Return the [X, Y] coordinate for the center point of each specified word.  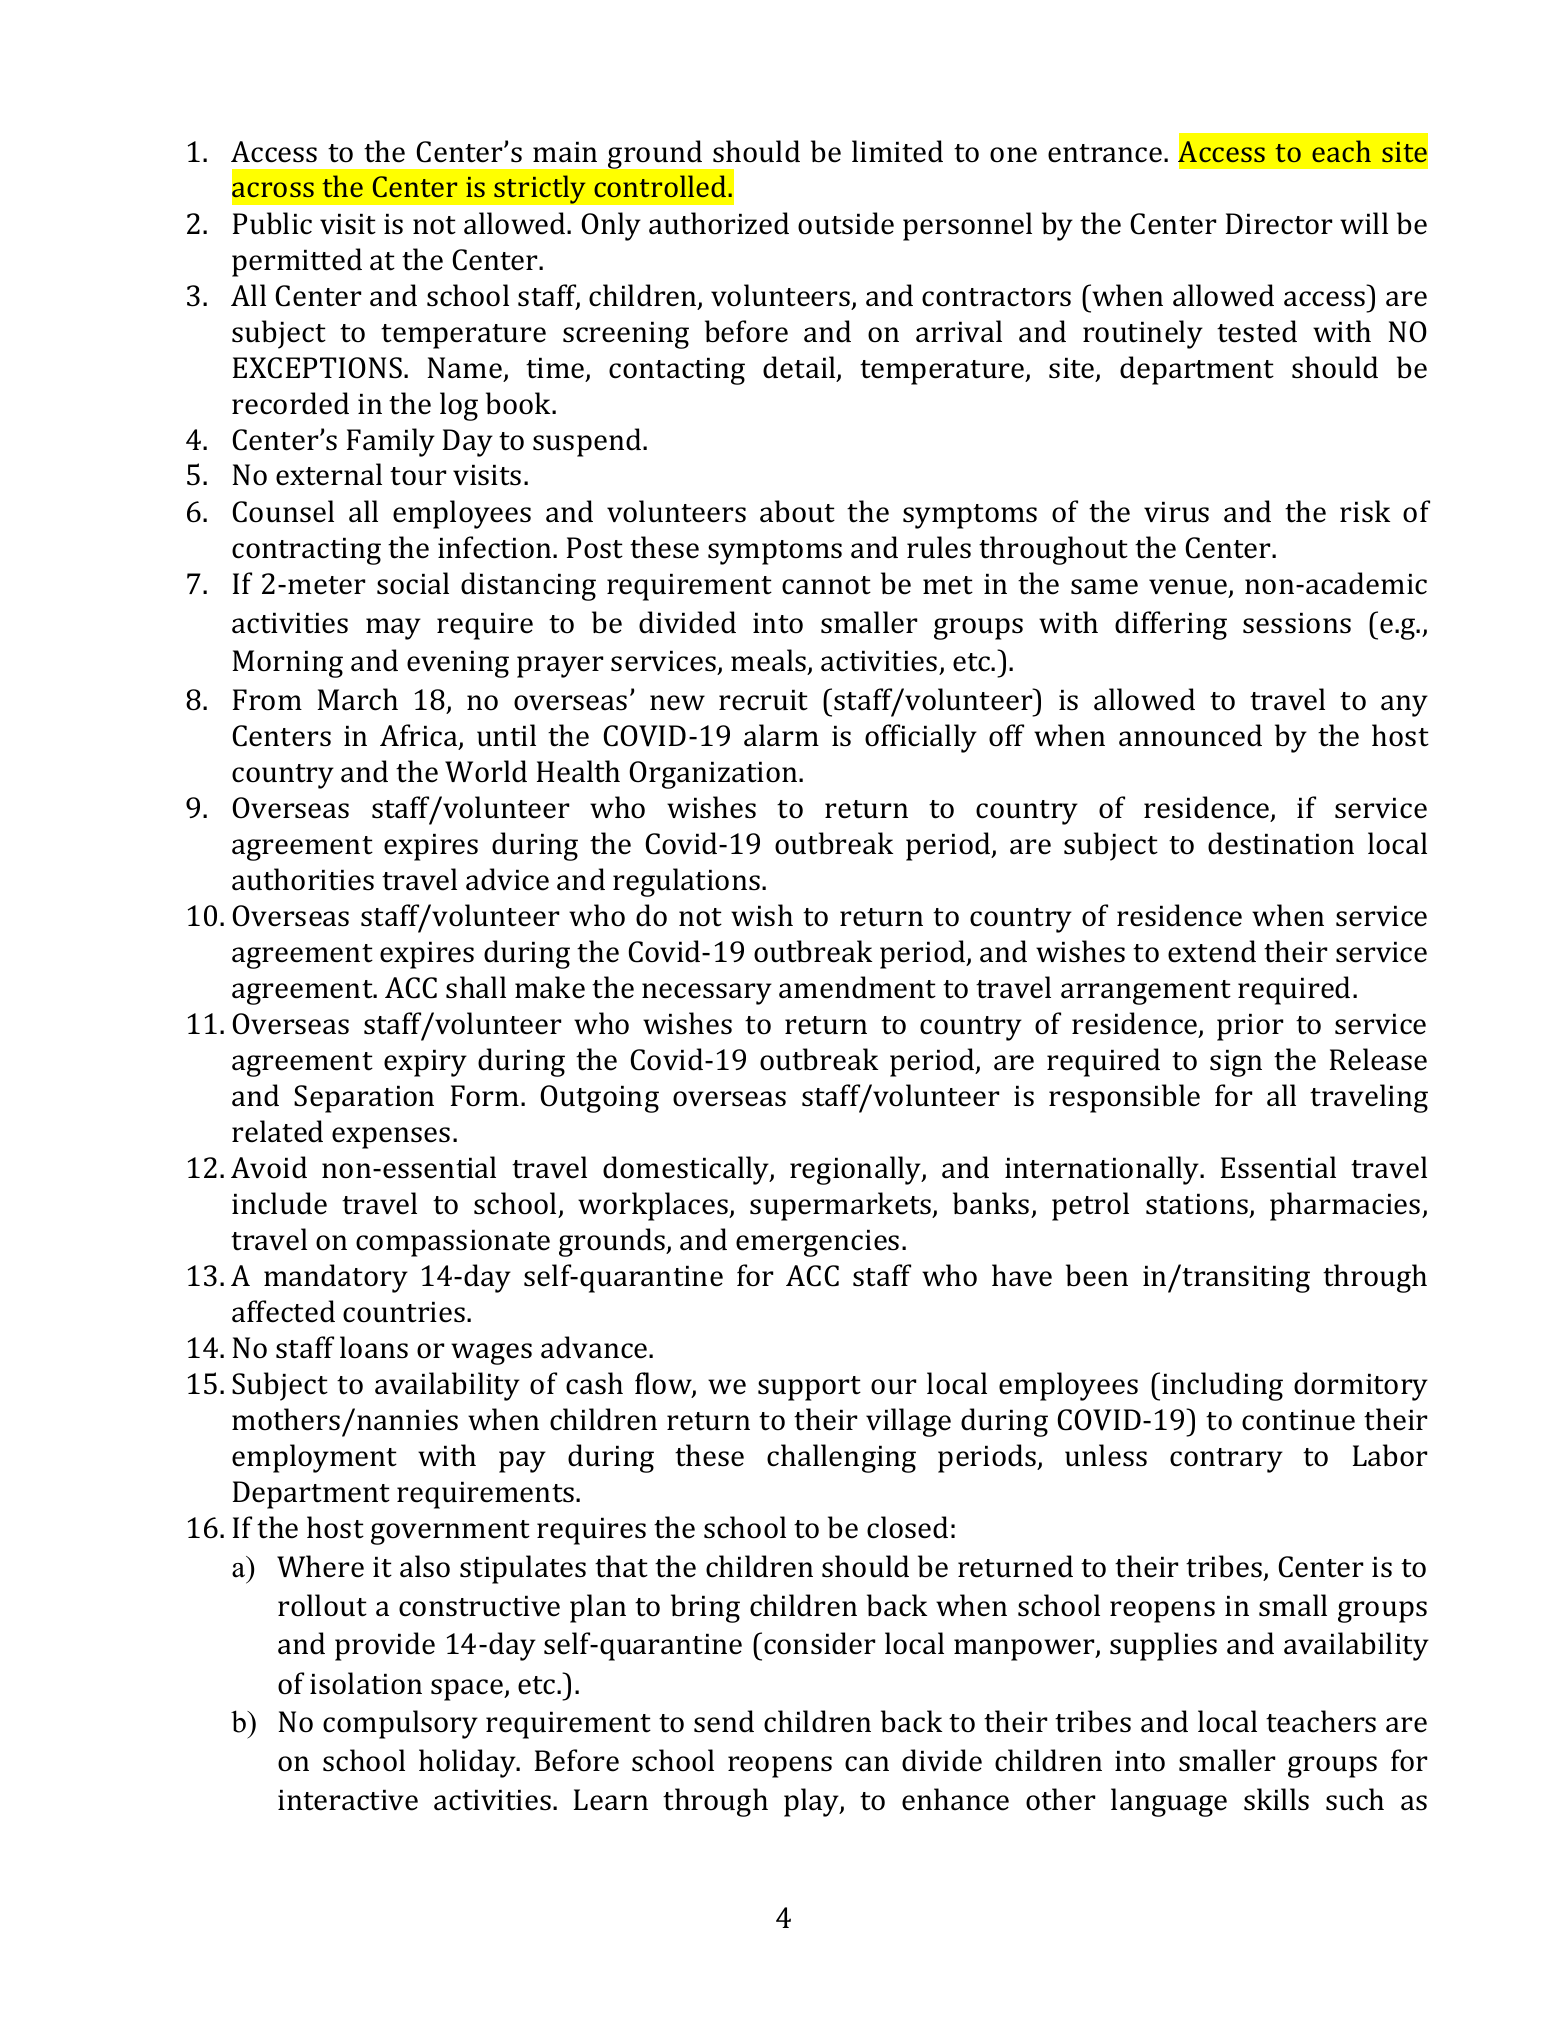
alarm [781, 735]
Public [272, 223]
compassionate [453, 1243]
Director [1279, 224]
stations [1197, 1204]
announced [1190, 735]
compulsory [400, 1724]
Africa [420, 736]
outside [846, 223]
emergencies [817, 1243]
